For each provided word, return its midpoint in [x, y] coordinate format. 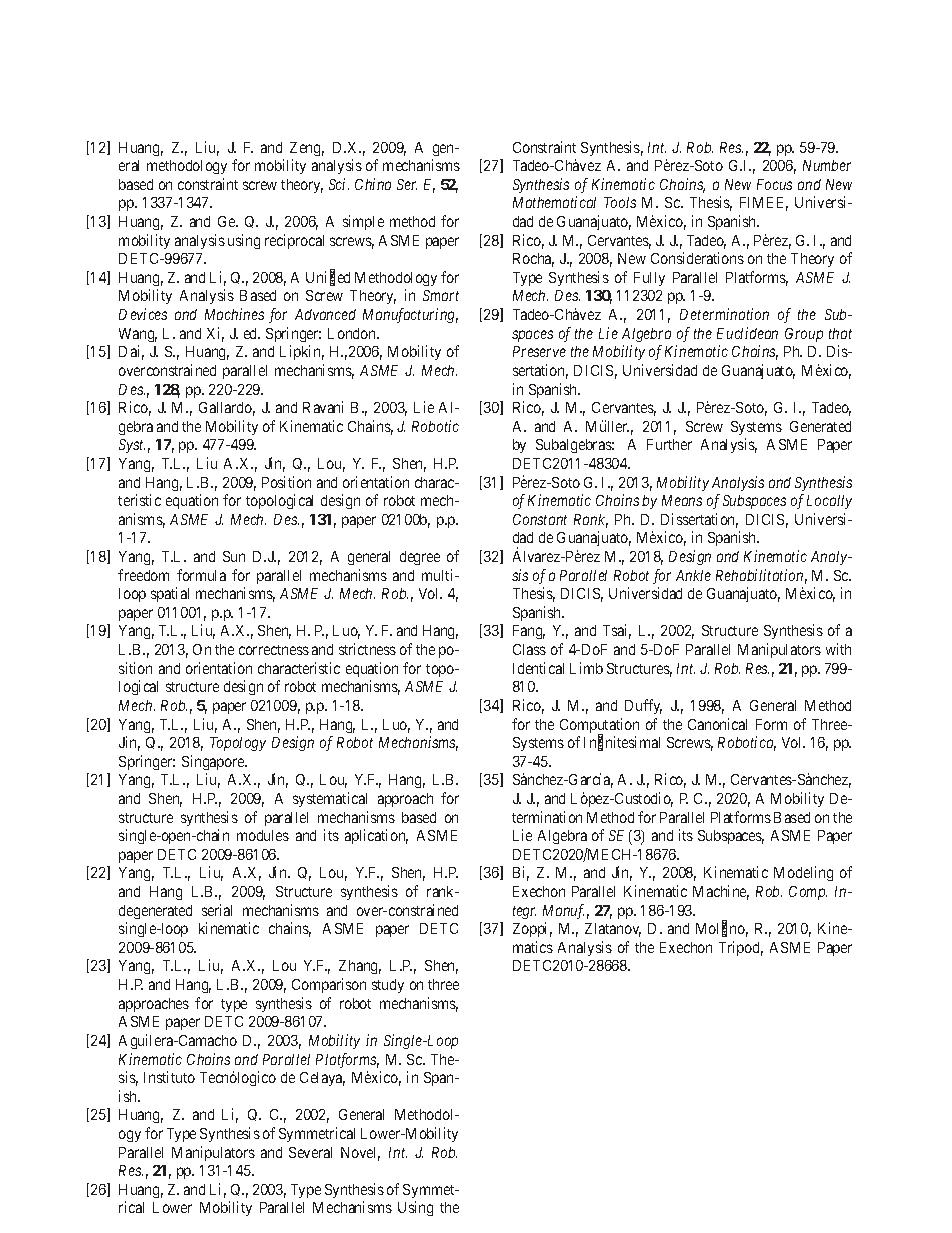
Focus [774, 184]
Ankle [693, 575]
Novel [360, 1154]
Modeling [803, 873]
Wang [138, 335]
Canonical [717, 724]
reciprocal [294, 241]
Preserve [539, 351]
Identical [538, 668]
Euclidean [747, 333]
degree [420, 558]
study [388, 986]
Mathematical [554, 202]
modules [263, 835]
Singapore [214, 762]
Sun [234, 556]
